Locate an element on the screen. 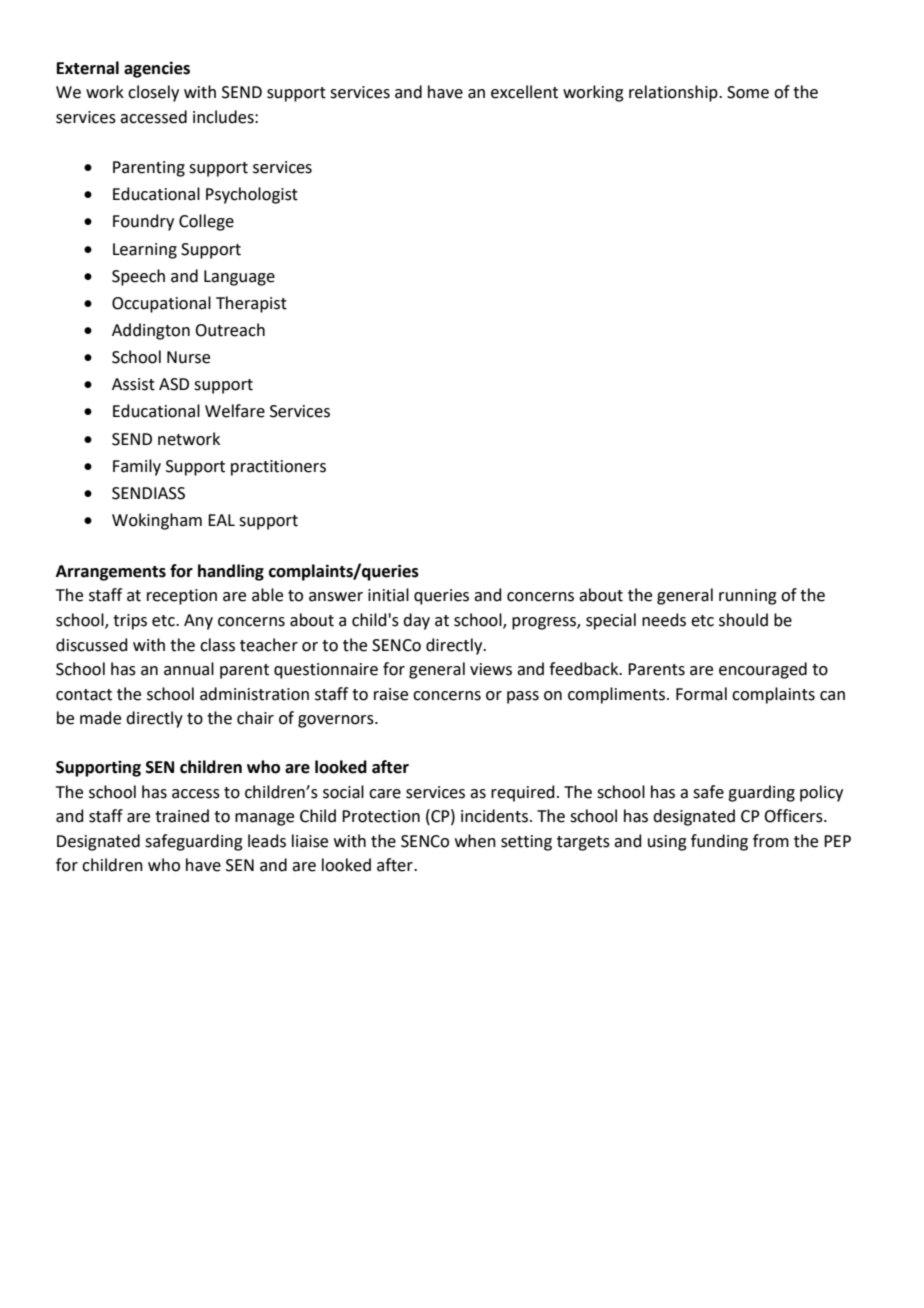  trained is located at coordinates (182, 816).
